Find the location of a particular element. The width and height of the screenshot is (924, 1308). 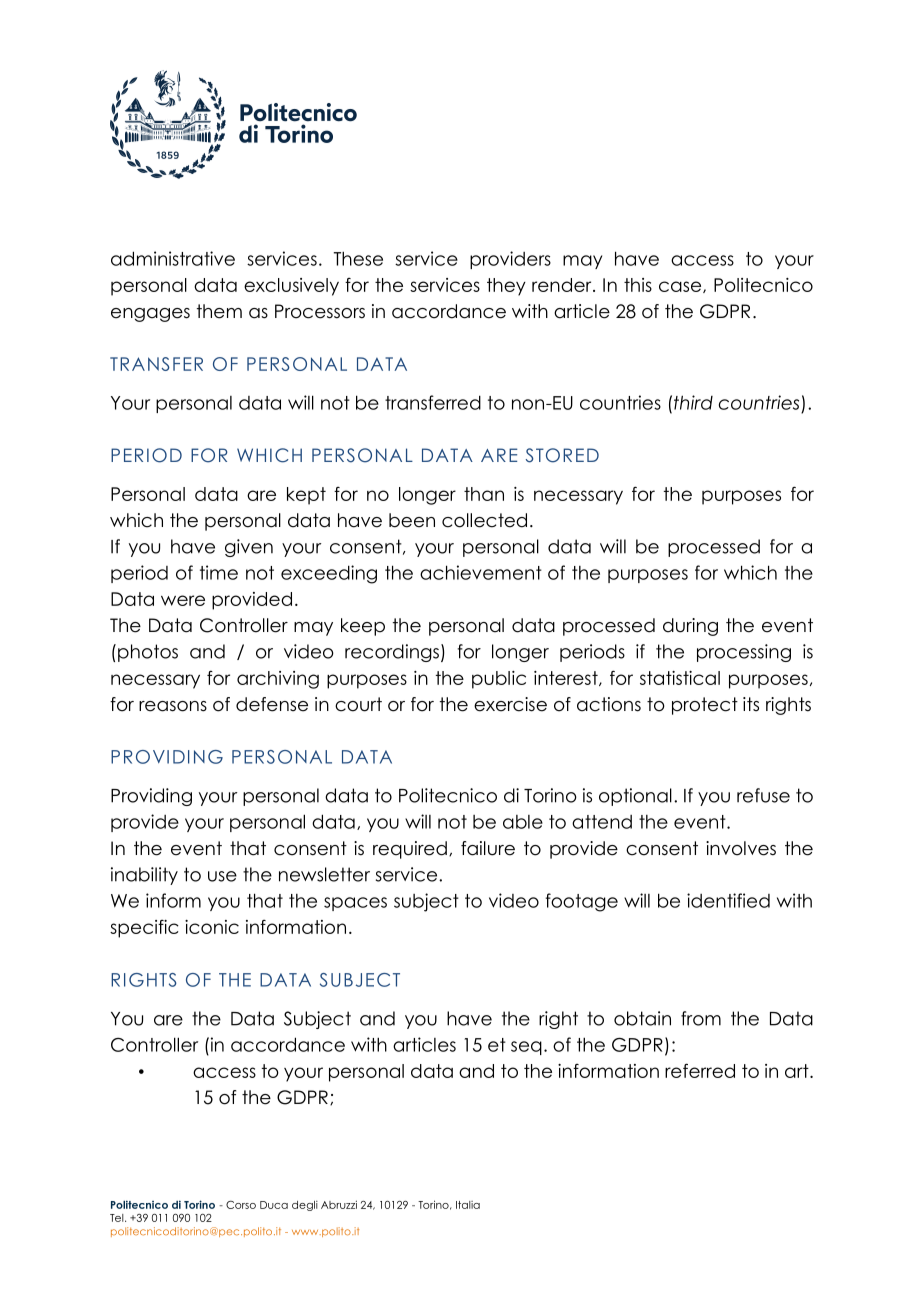

protect is located at coordinates (705, 706).
